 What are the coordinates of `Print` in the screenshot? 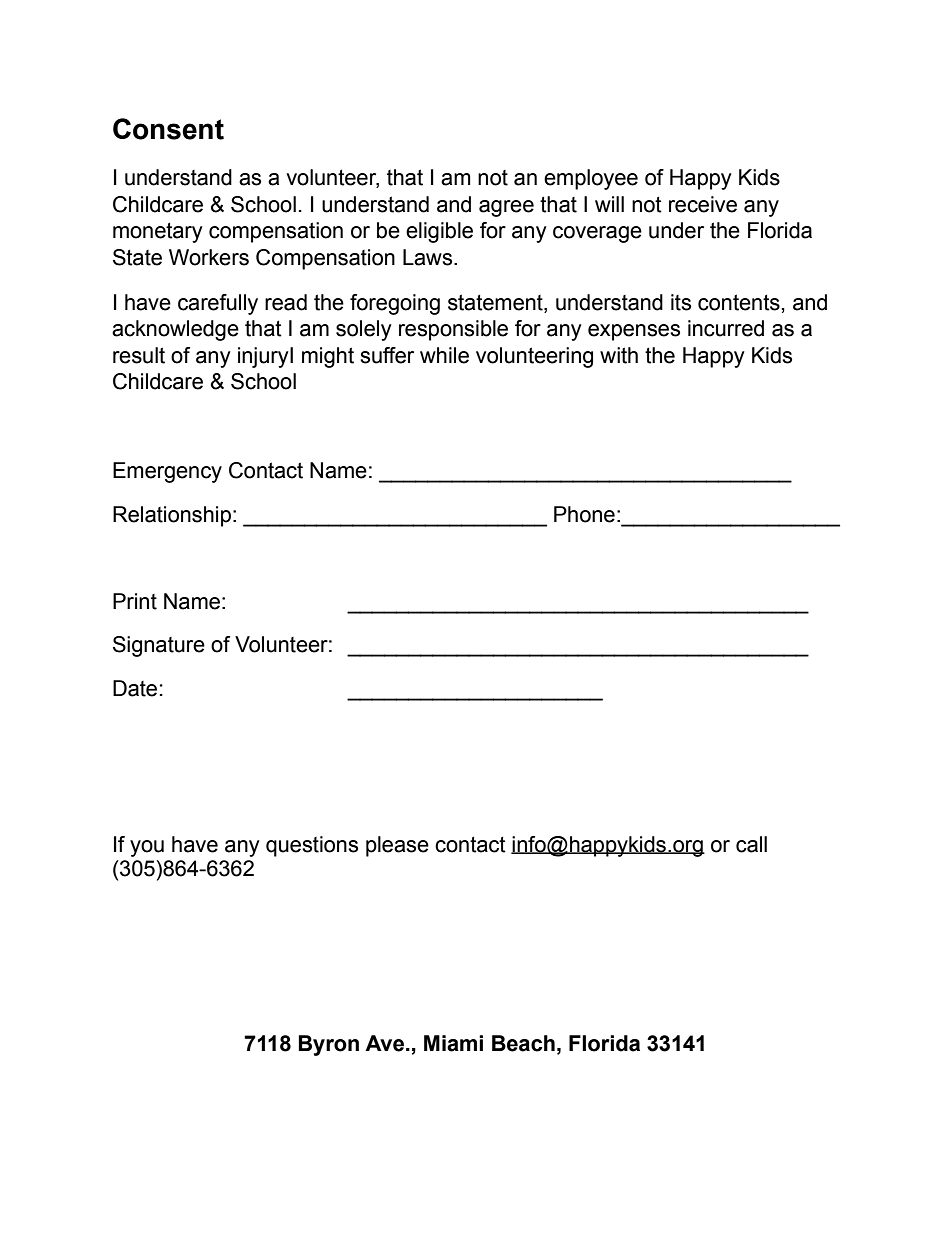 It's located at (135, 601).
